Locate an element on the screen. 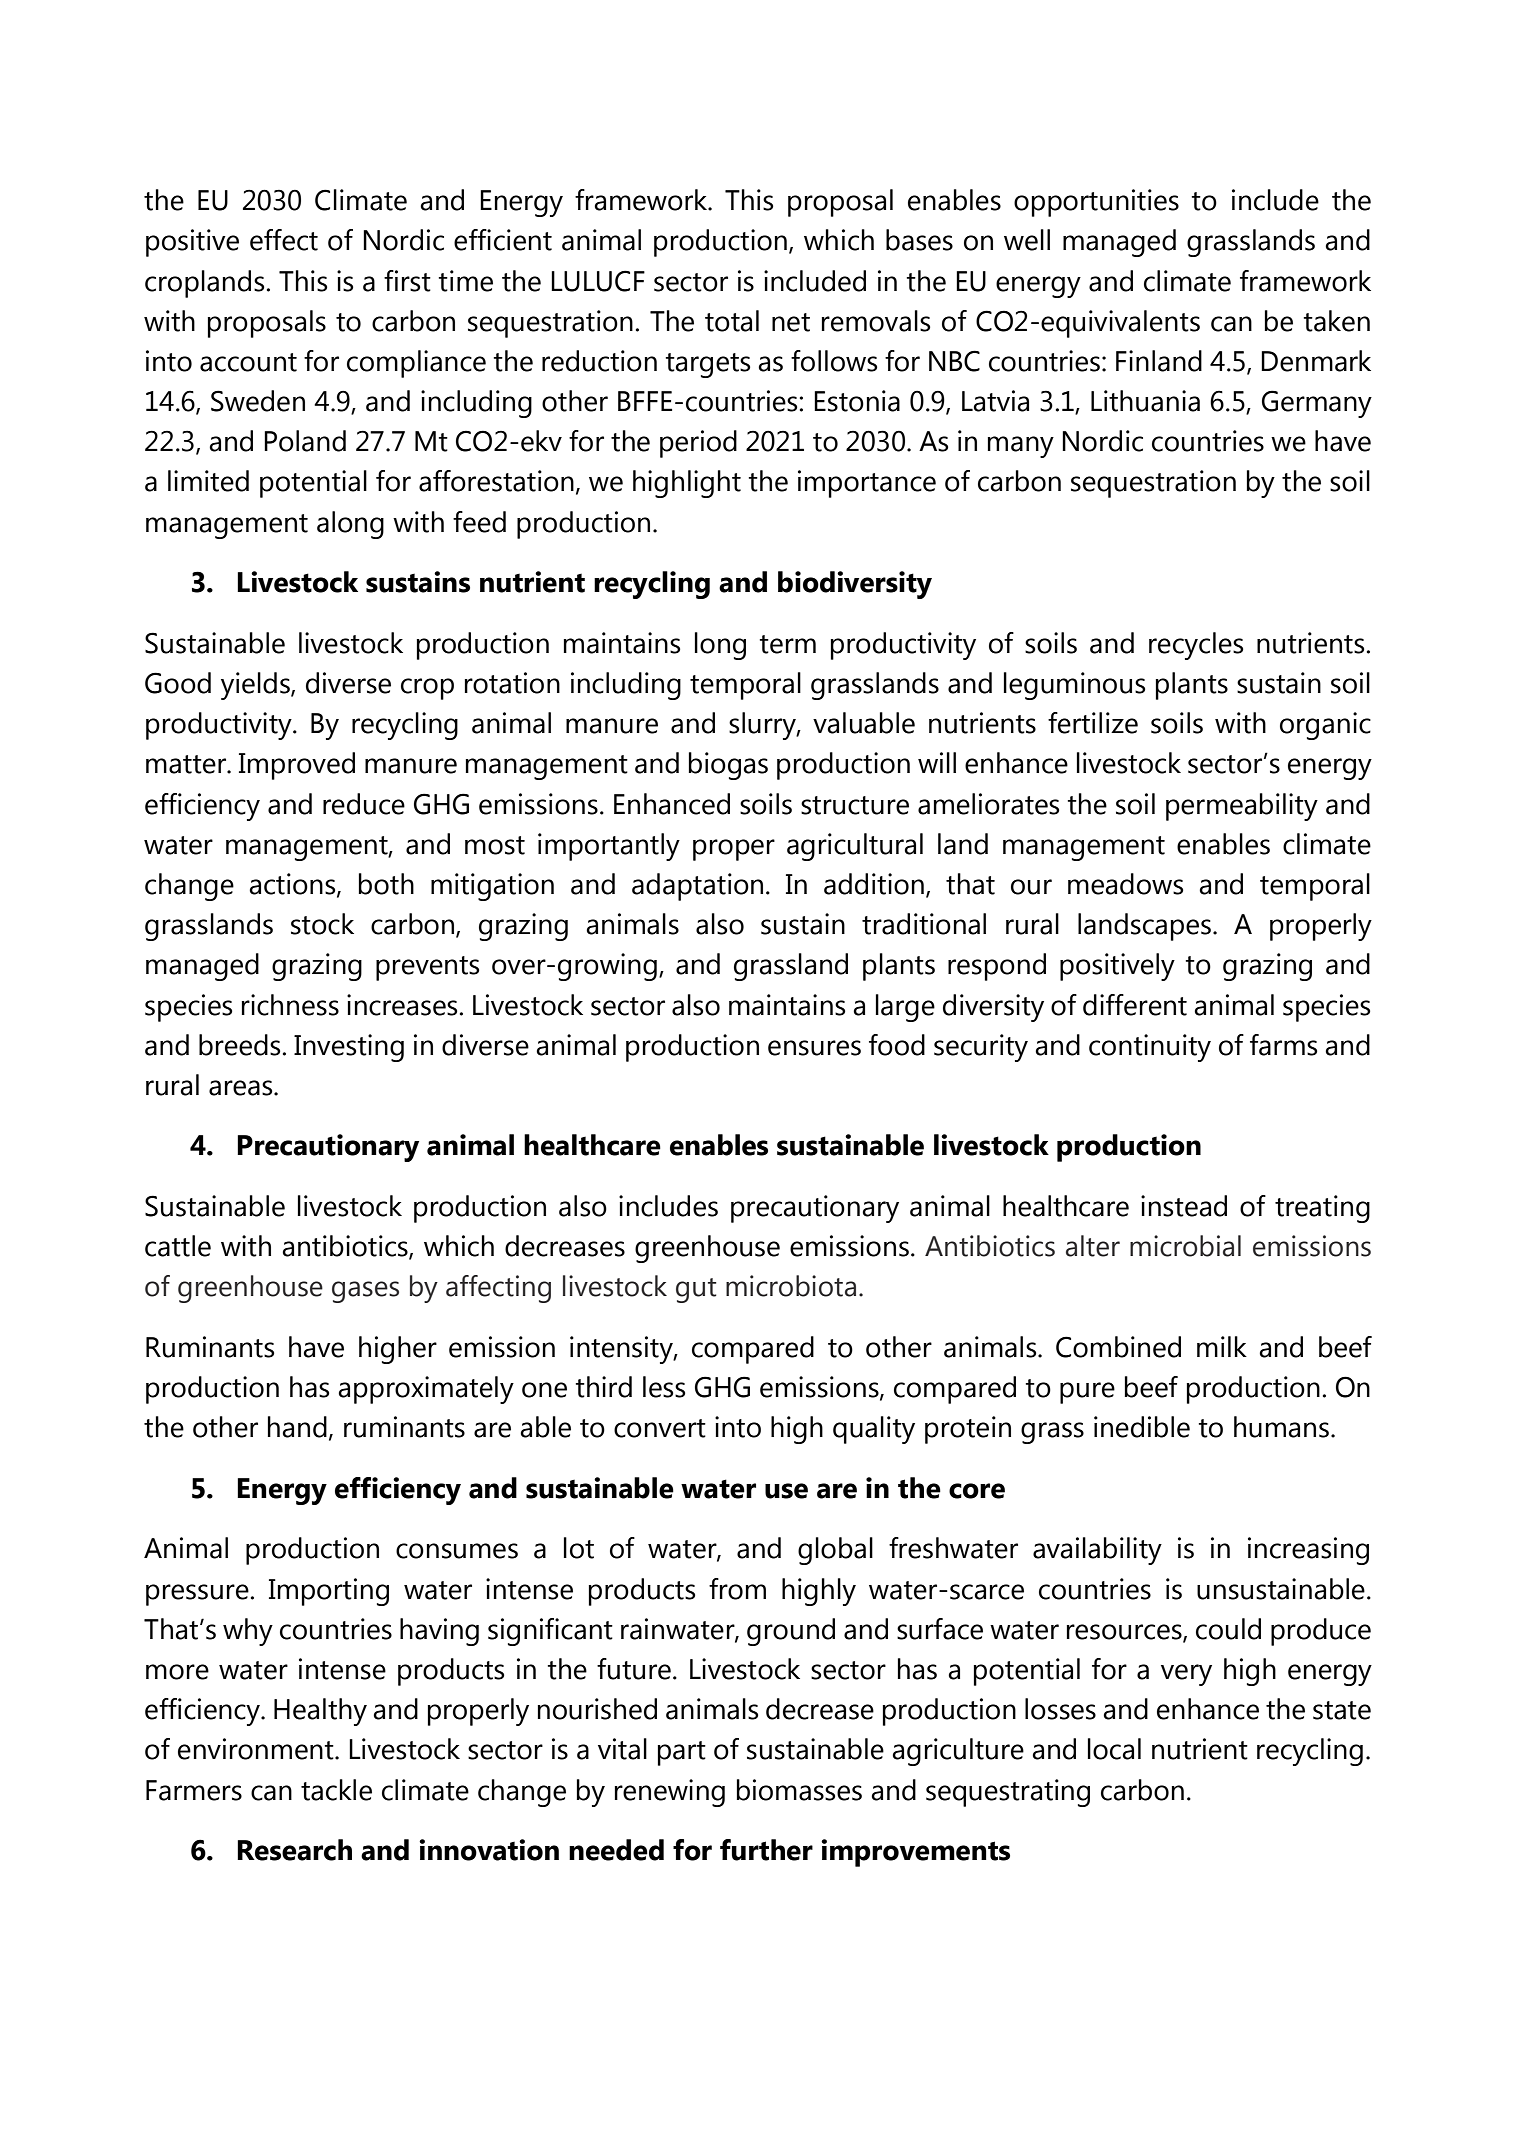 This screenshot has height=2143, width=1516. continuity is located at coordinates (1150, 1048).
